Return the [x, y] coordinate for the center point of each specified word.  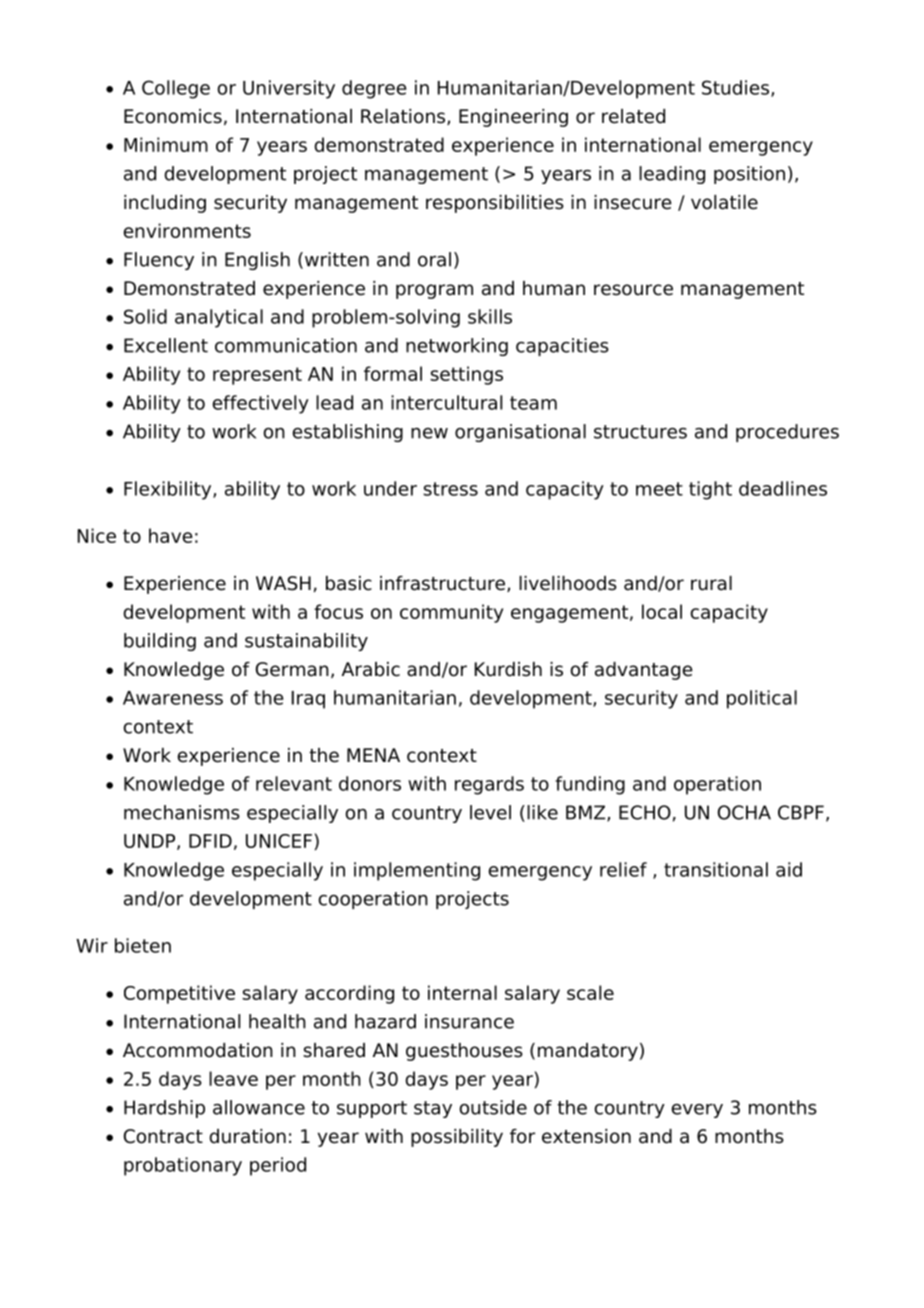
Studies [737, 88]
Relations [403, 116]
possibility [457, 1138]
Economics [173, 116]
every [697, 1111]
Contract [163, 1136]
